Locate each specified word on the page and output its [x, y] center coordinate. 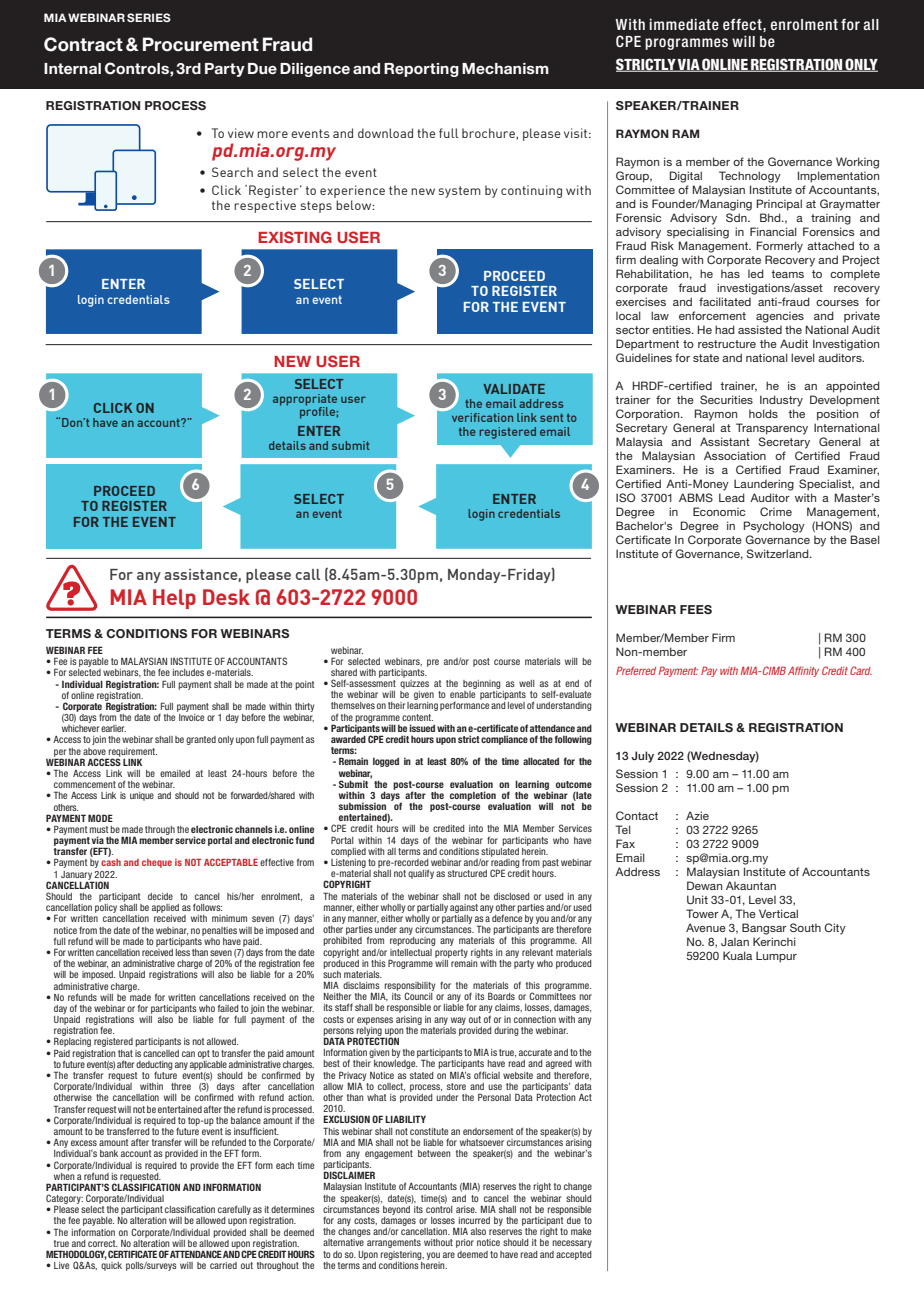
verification [482, 417]
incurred [474, 1220]
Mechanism [505, 68]
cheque [157, 863]
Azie [697, 815]
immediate [684, 24]
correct [103, 1243]
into [476, 828]
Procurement [201, 44]
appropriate [305, 401]
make [581, 1231]
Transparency [772, 429]
